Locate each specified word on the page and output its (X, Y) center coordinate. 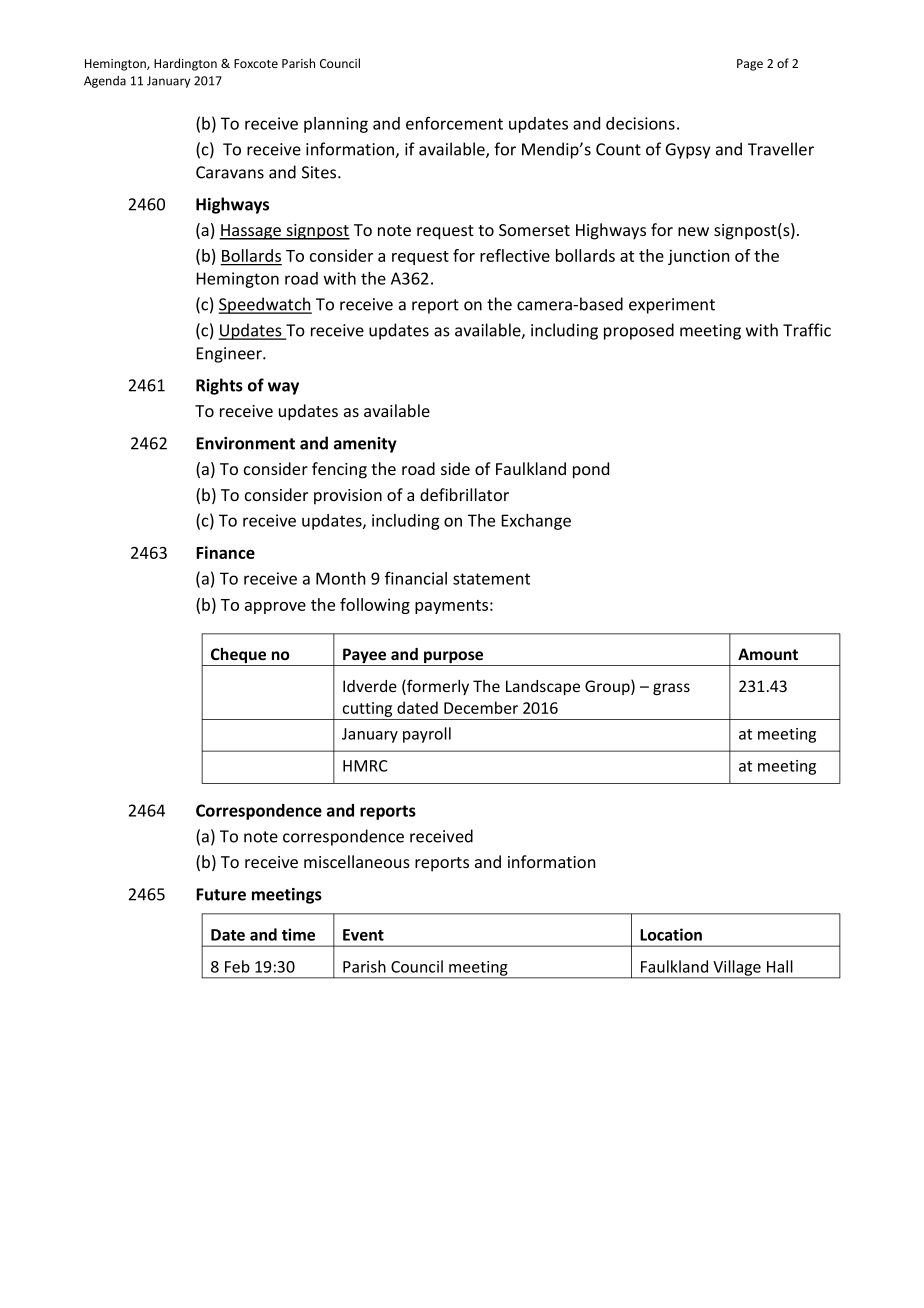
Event (363, 935)
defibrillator (464, 494)
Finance (225, 552)
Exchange (536, 522)
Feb (237, 966)
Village (737, 969)
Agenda (105, 82)
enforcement (454, 123)
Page (750, 65)
